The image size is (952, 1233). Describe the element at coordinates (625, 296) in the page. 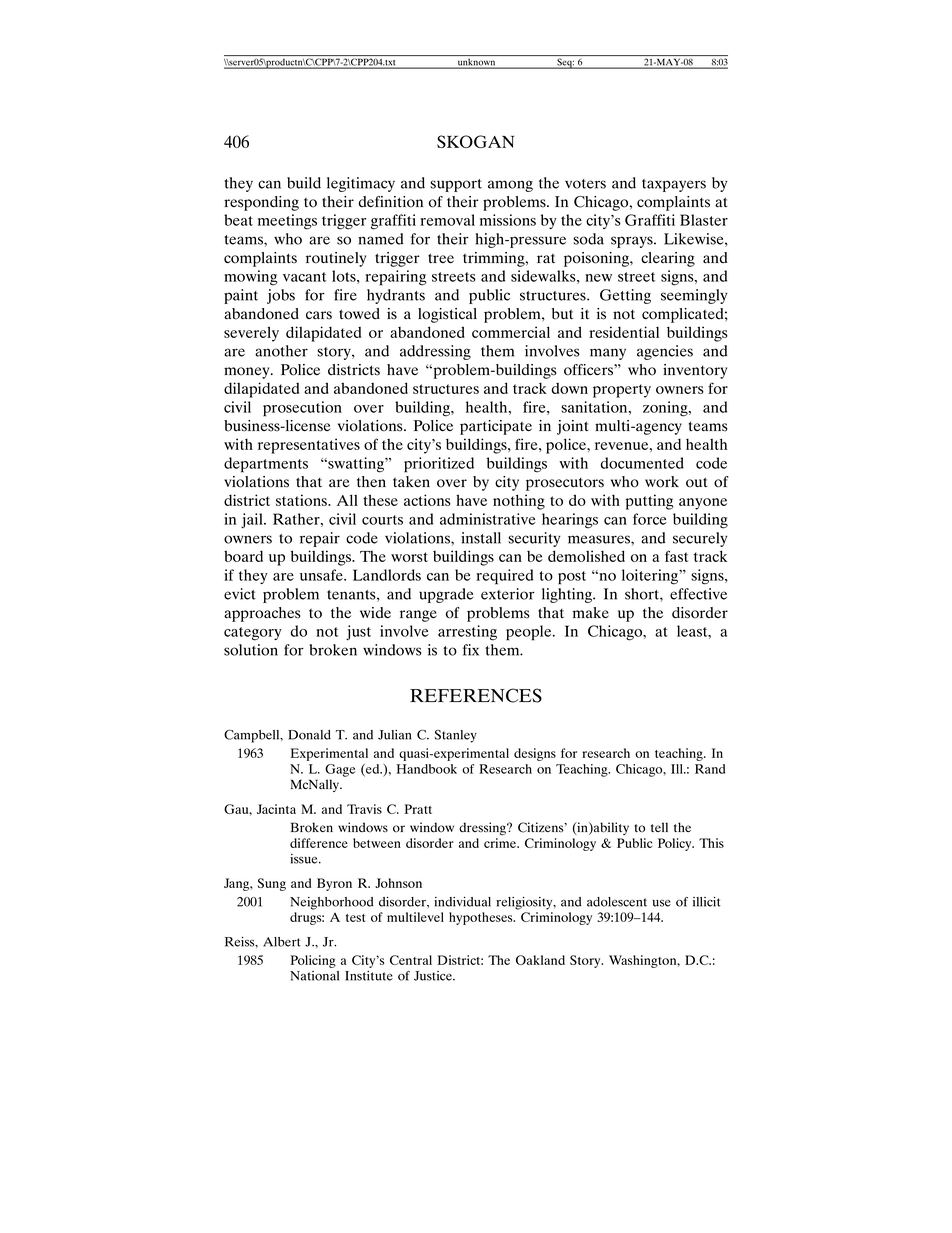

I see `Getting` at that location.
